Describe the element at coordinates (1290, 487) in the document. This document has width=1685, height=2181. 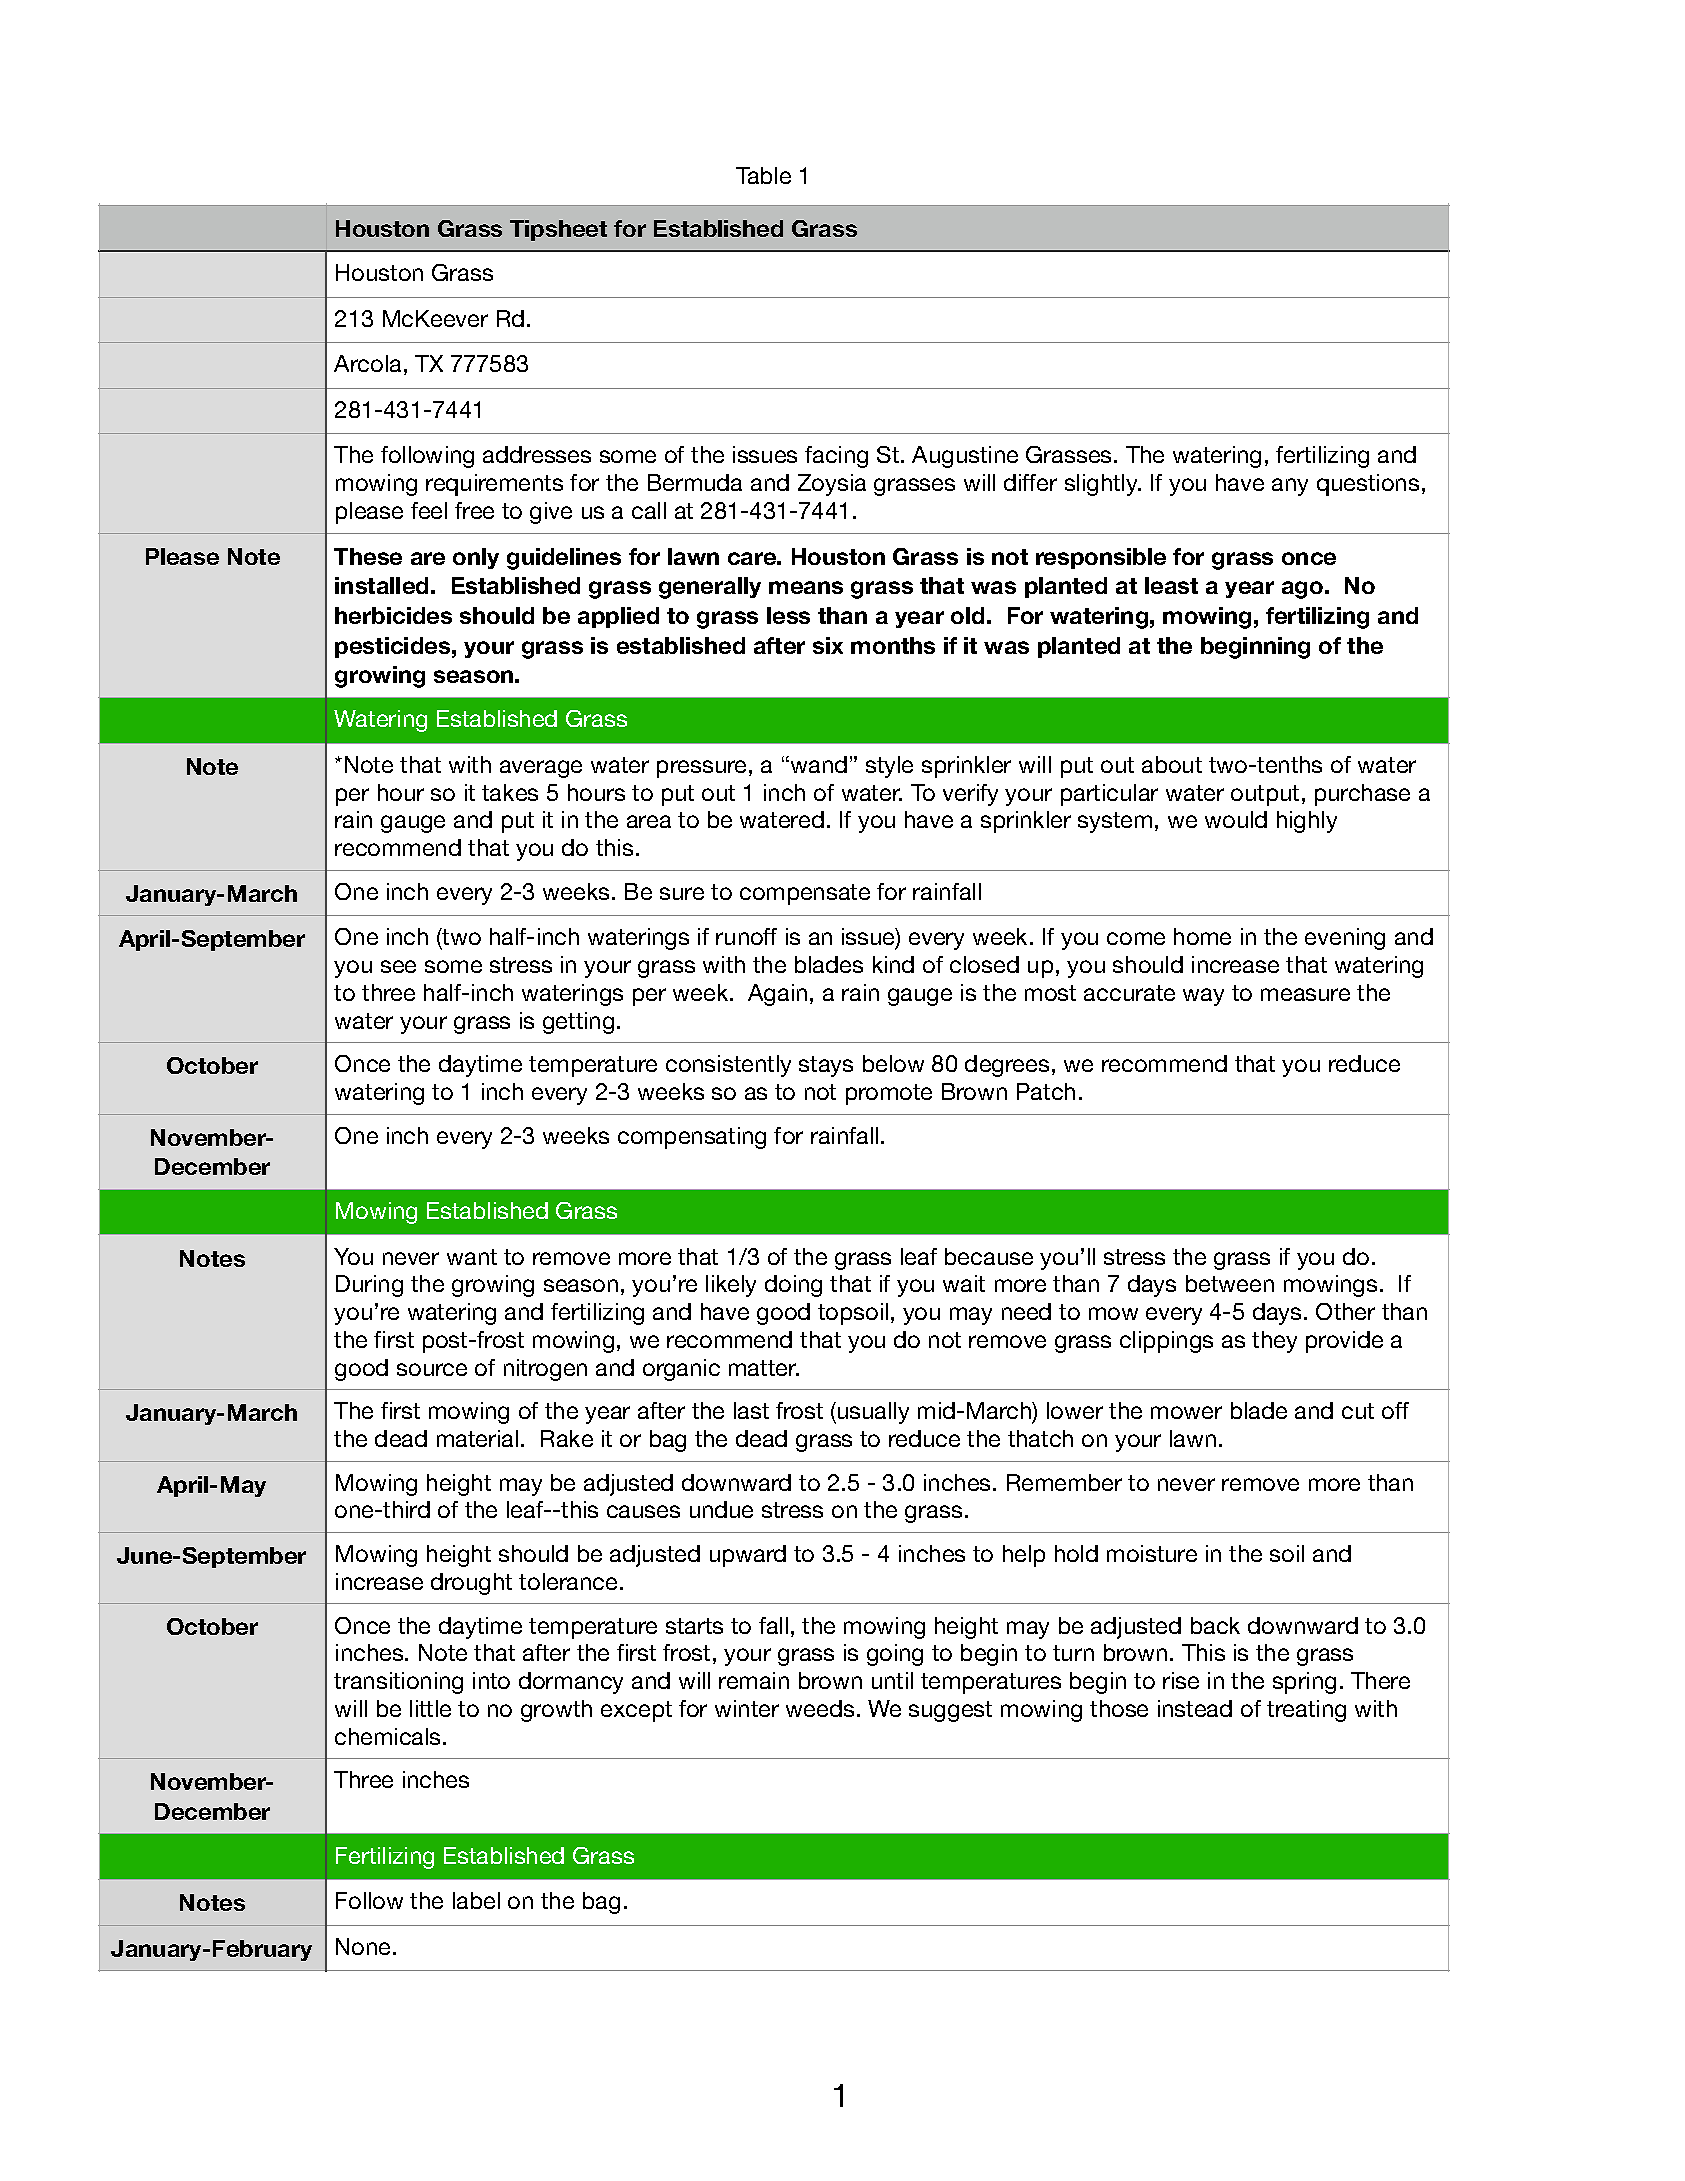
I see `any` at that location.
